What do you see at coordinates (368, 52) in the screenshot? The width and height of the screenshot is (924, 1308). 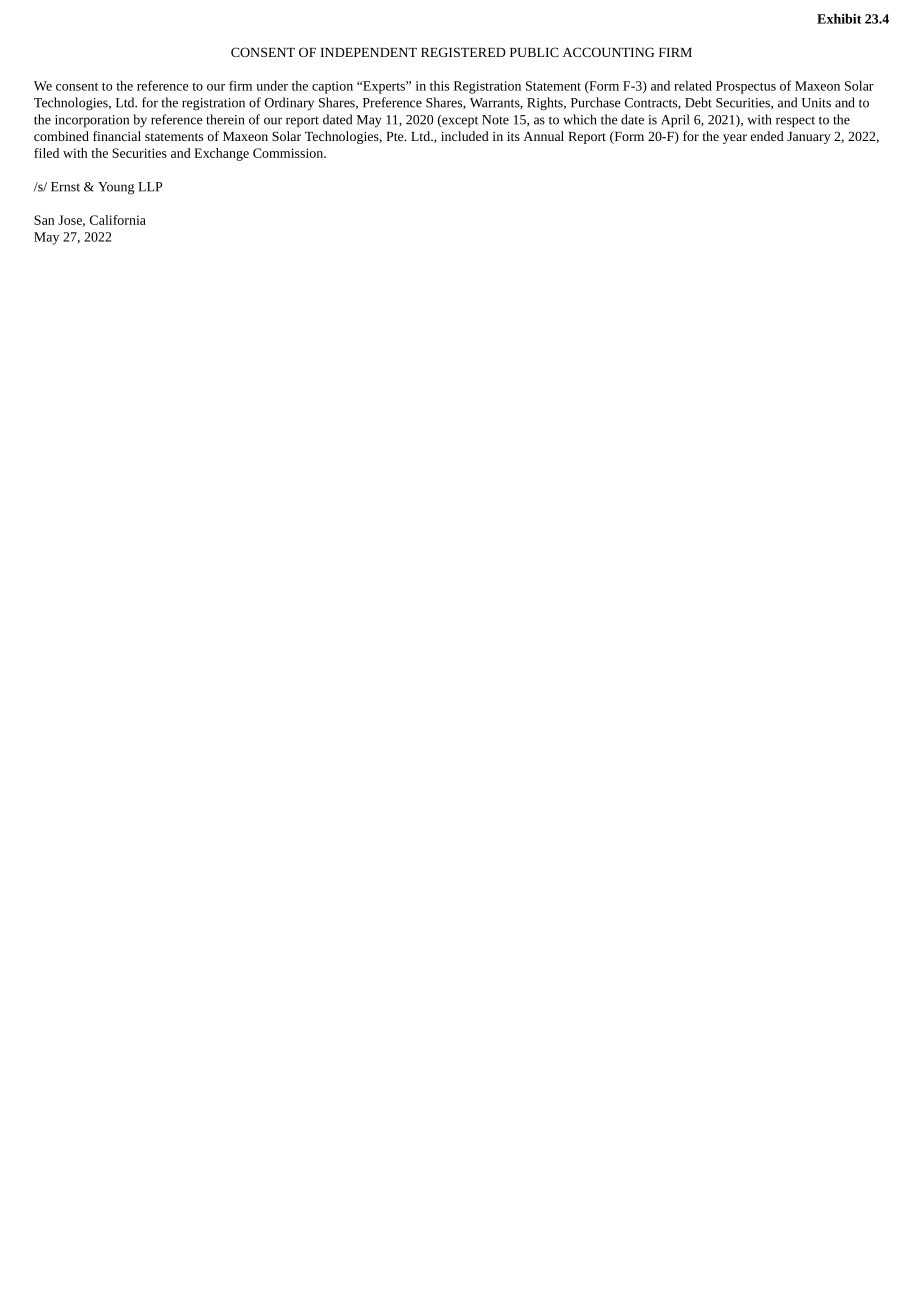 I see `INDEPENDENT` at bounding box center [368, 52].
